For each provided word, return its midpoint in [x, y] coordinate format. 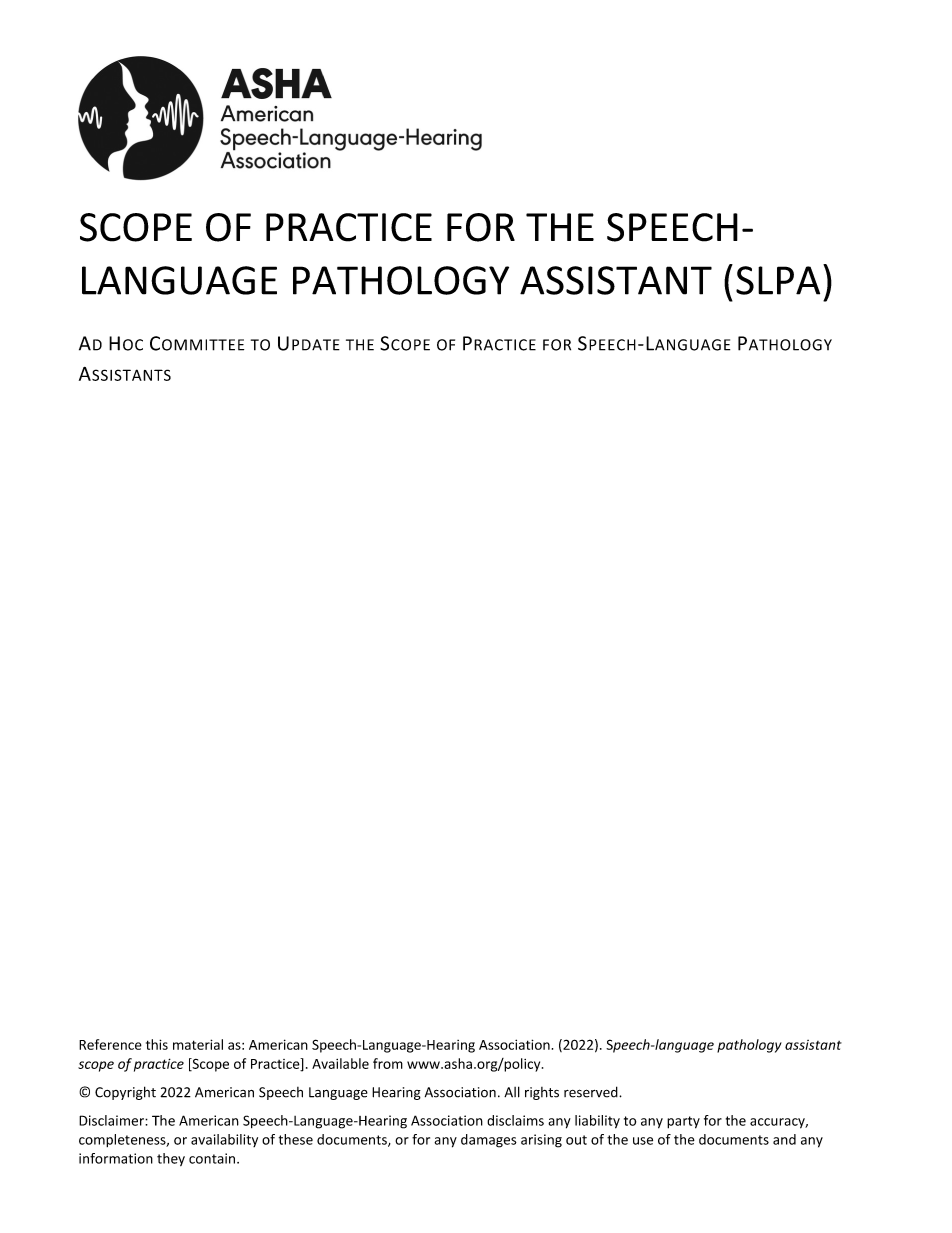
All [512, 1092]
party [683, 1122]
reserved [592, 1092]
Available [340, 1063]
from [388, 1063]
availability [224, 1140]
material [198, 1044]
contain [212, 1158]
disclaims [515, 1120]
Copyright [125, 1093]
